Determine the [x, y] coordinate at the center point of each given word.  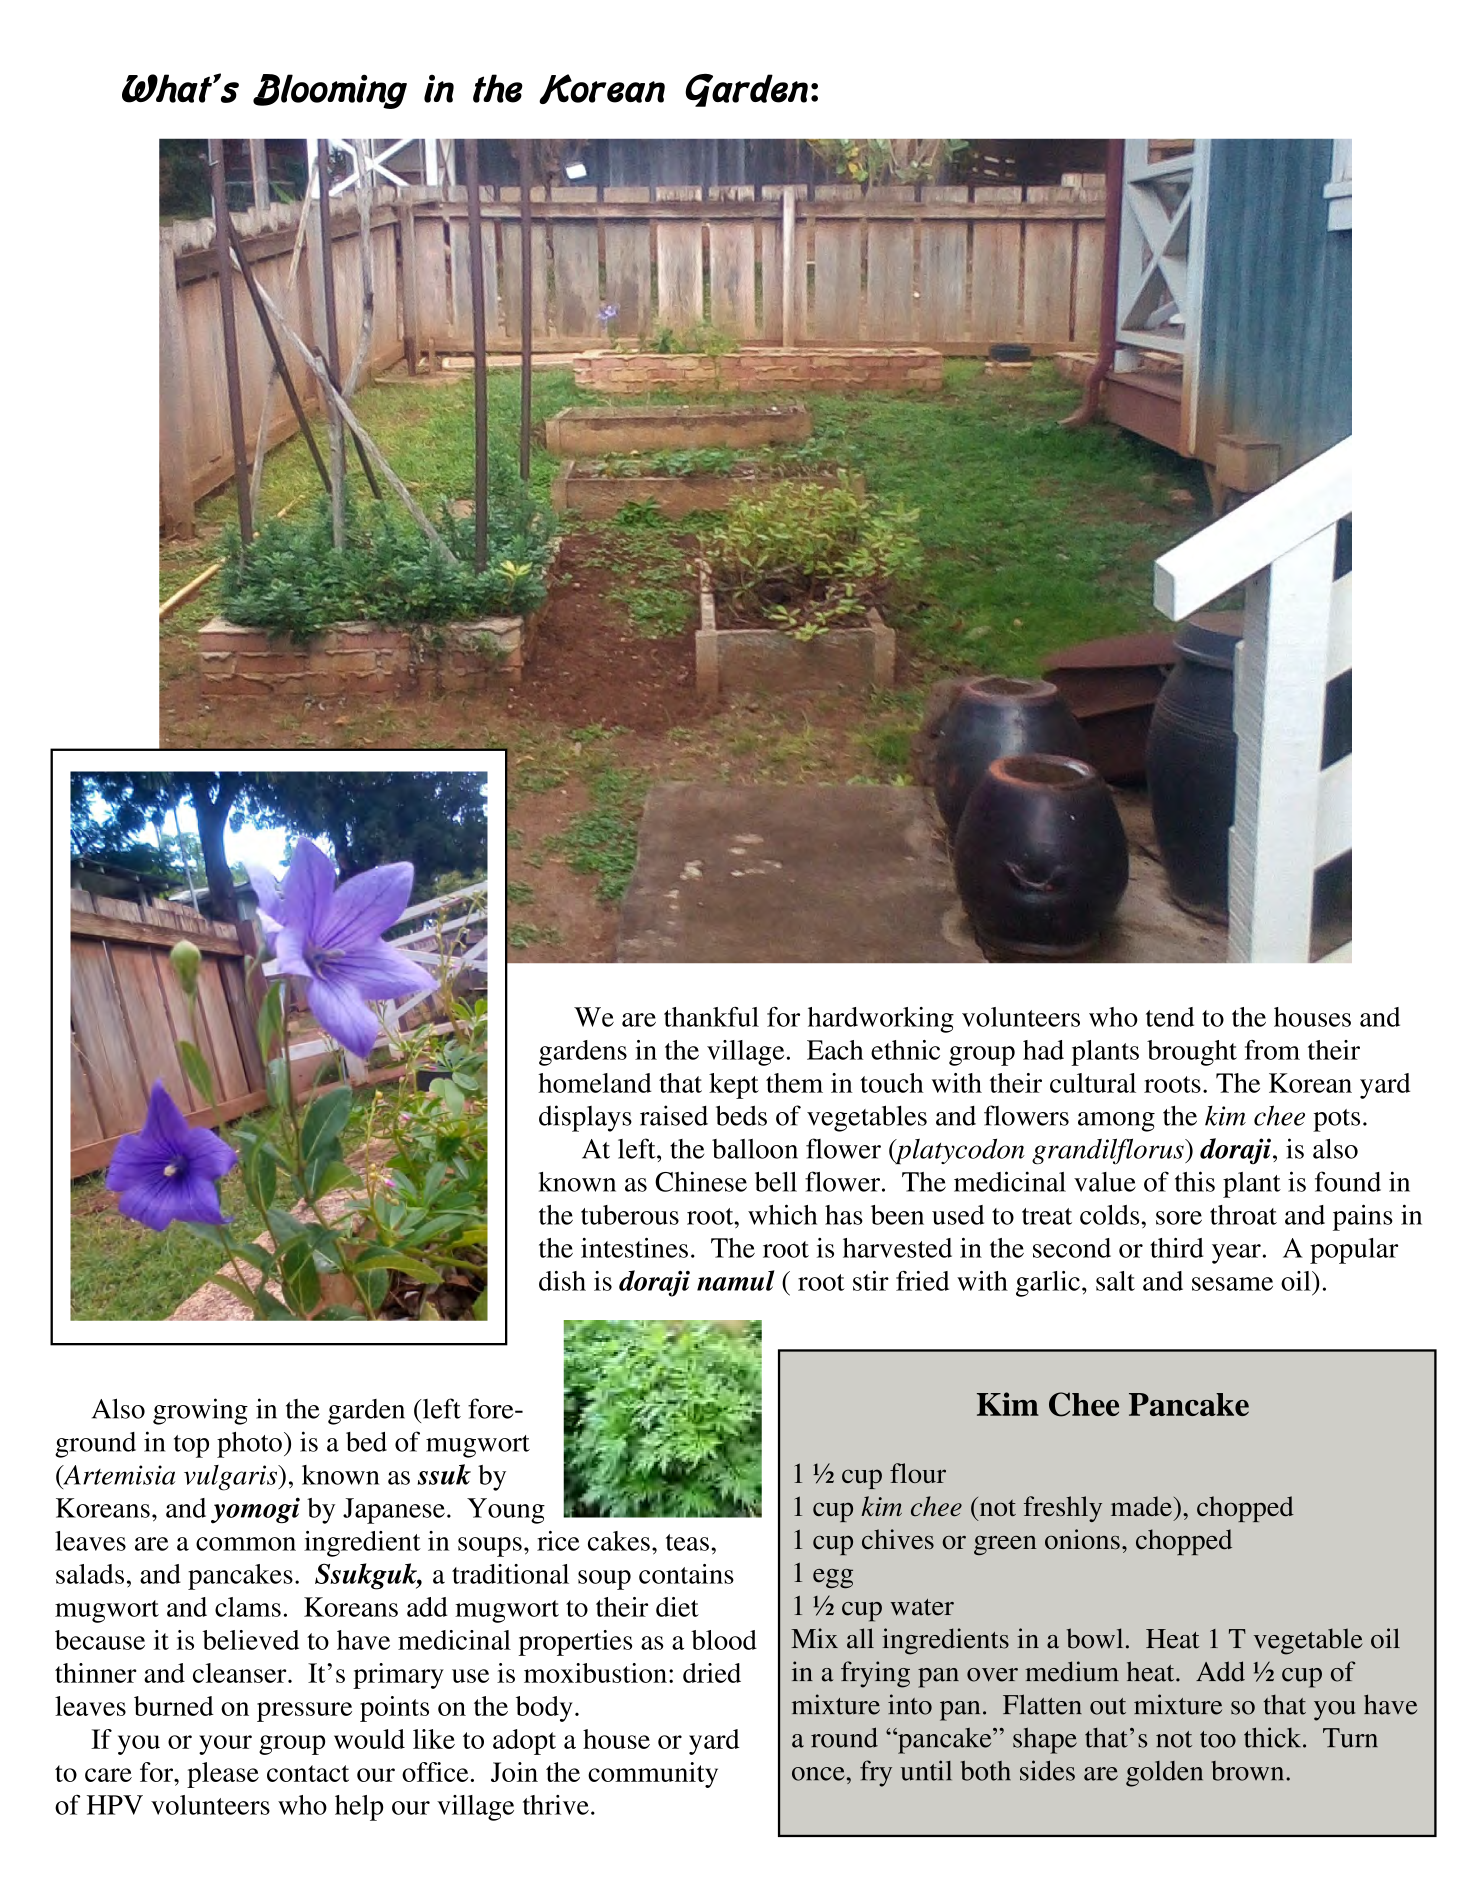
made [1141, 1506]
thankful [711, 1017]
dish [562, 1281]
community [653, 1775]
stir [871, 1281]
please [223, 1775]
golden [1164, 1774]
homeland [595, 1083]
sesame [1232, 1284]
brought [1192, 1053]
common [246, 1544]
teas [687, 1542]
